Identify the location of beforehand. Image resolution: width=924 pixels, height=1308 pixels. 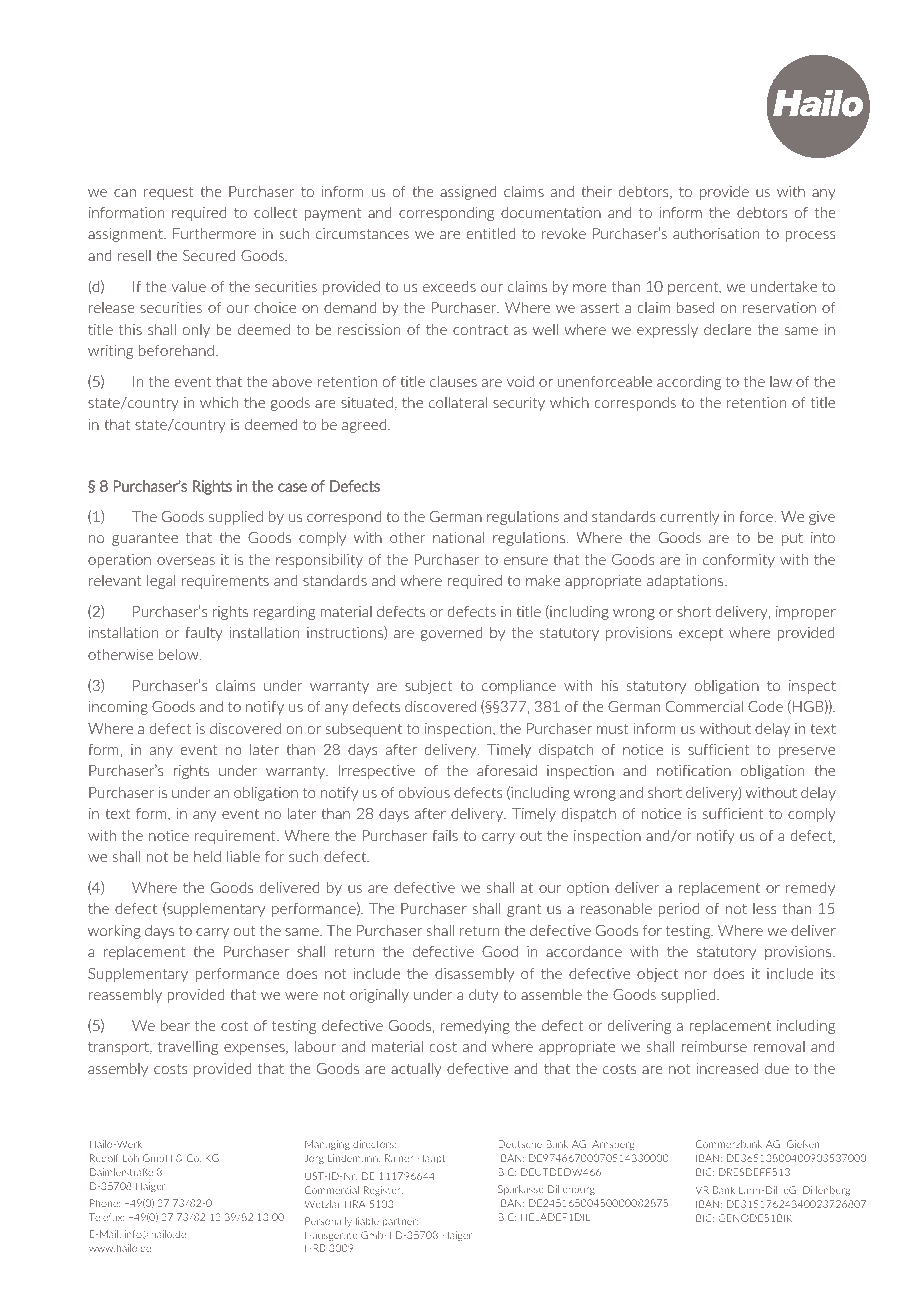
(176, 350).
